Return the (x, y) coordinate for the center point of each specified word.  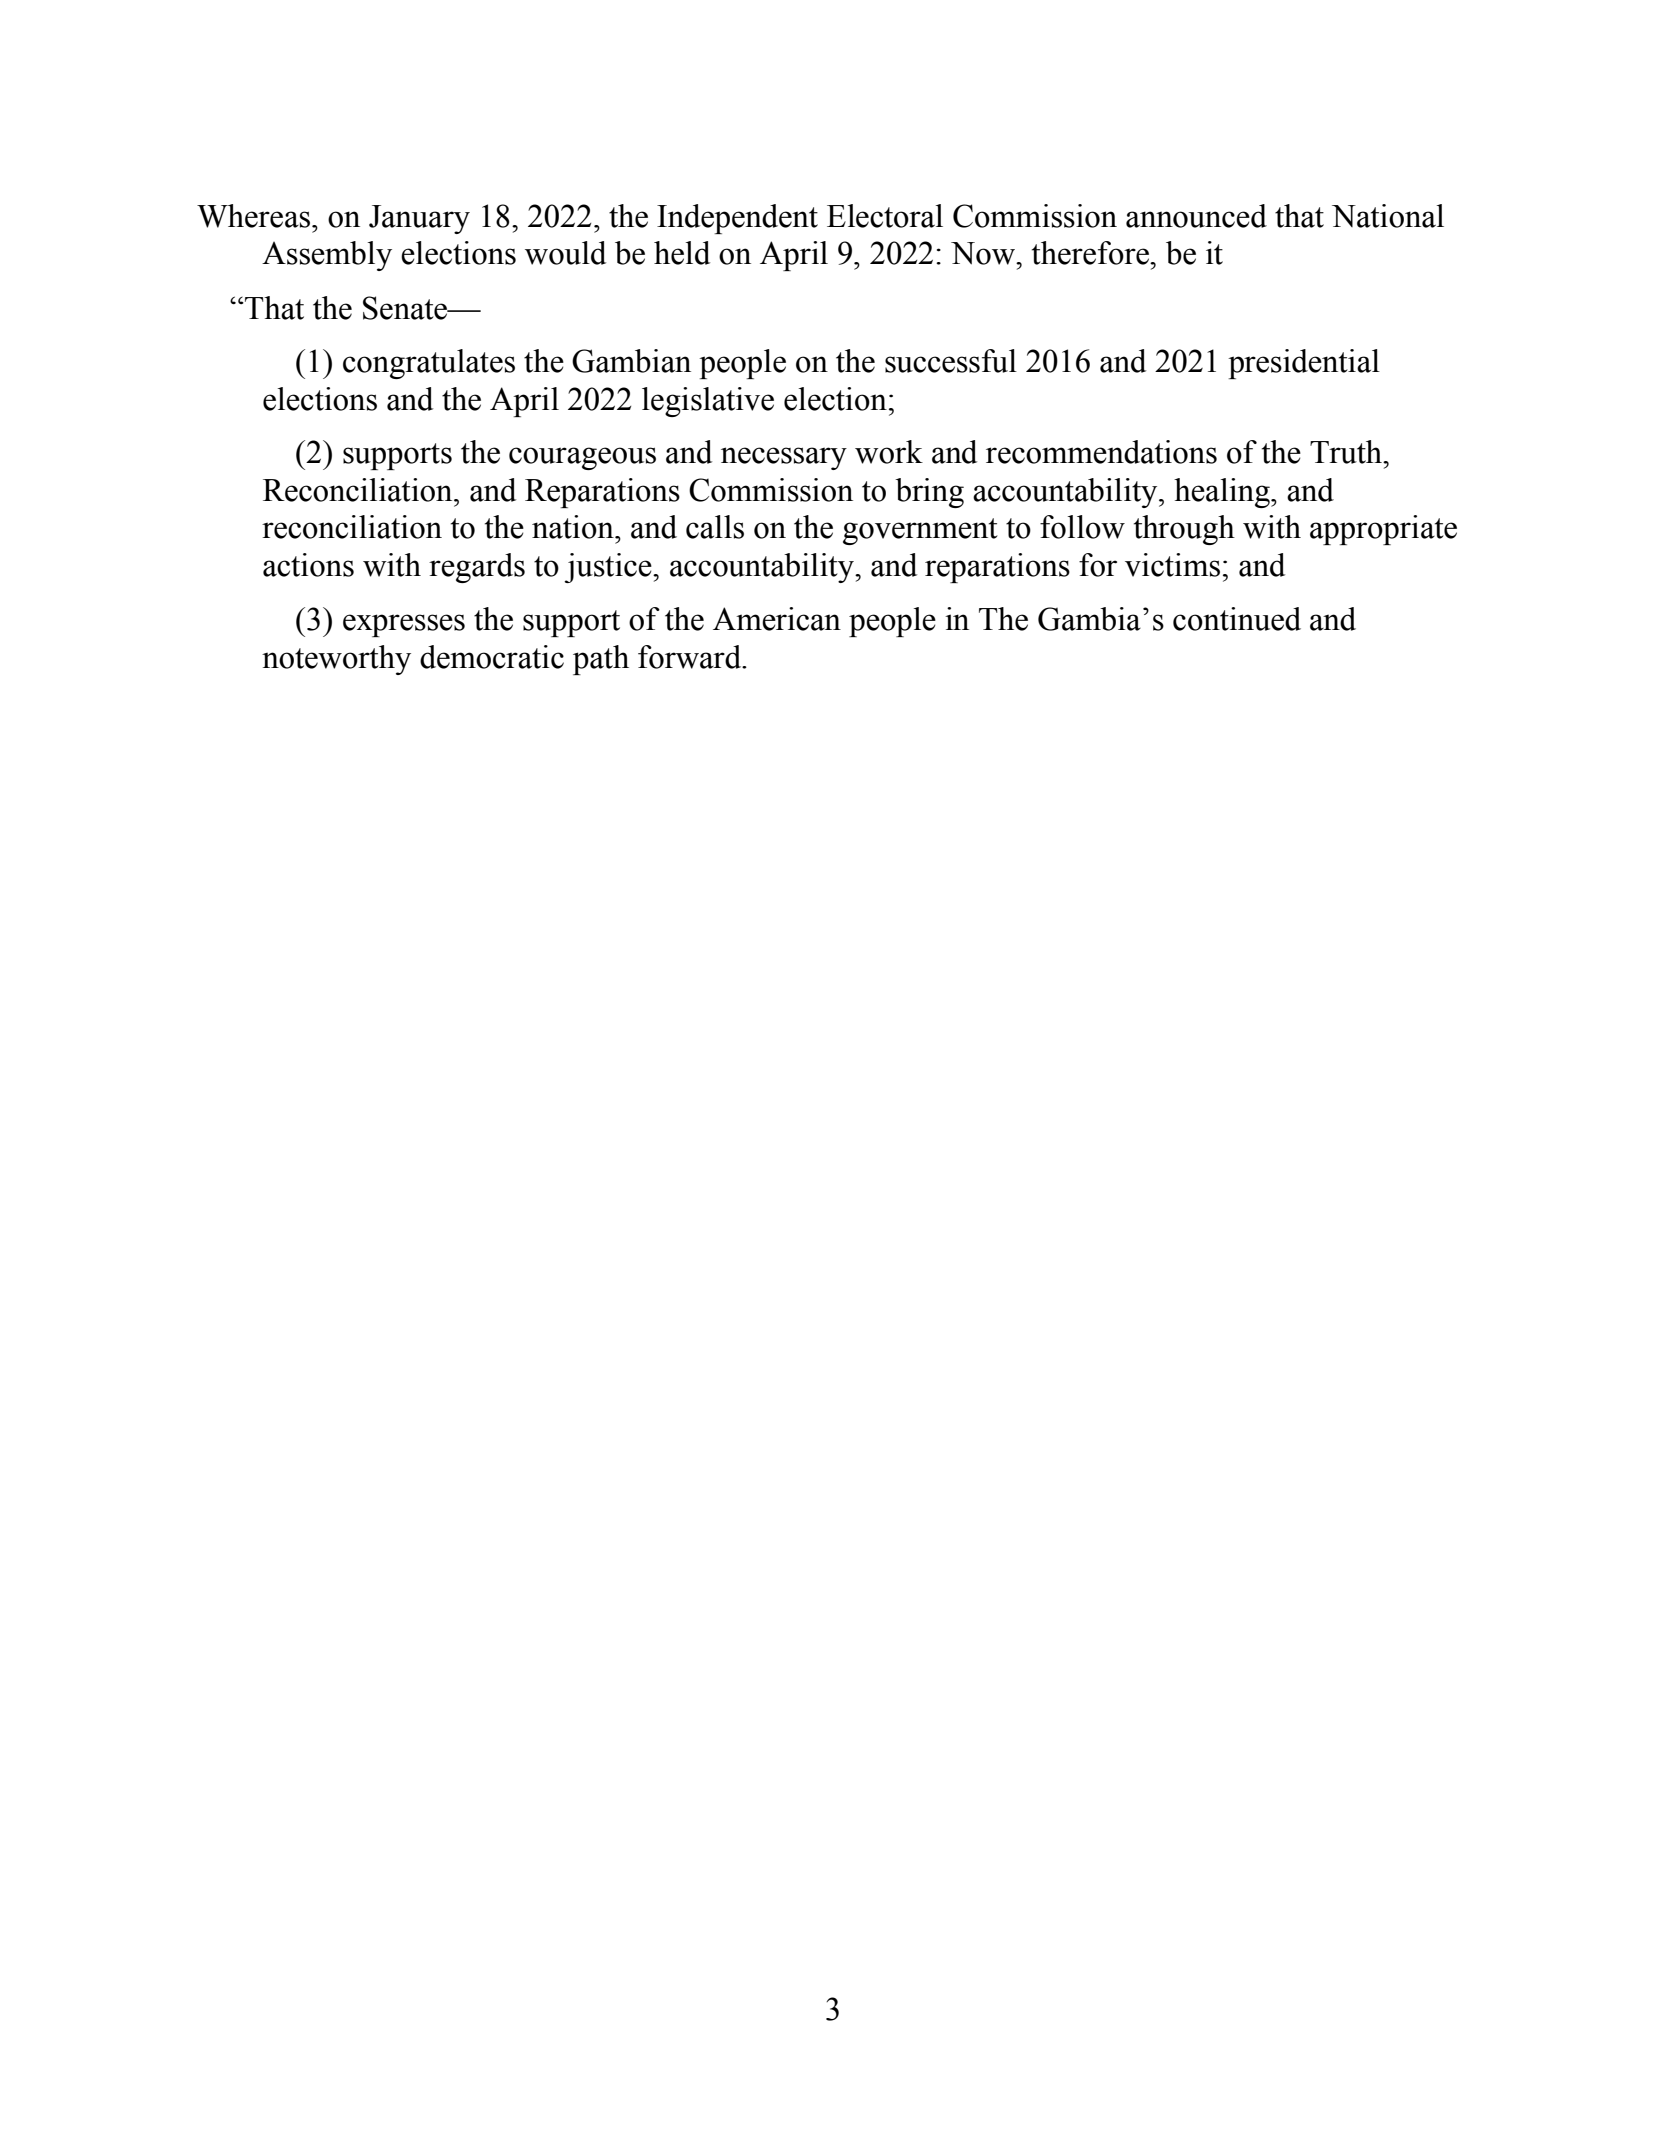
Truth (1347, 452)
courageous (582, 458)
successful (951, 361)
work (889, 452)
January (419, 219)
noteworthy (336, 660)
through (1184, 530)
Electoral (885, 216)
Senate (406, 308)
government (920, 531)
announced (1196, 216)
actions (308, 565)
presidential (1304, 364)
